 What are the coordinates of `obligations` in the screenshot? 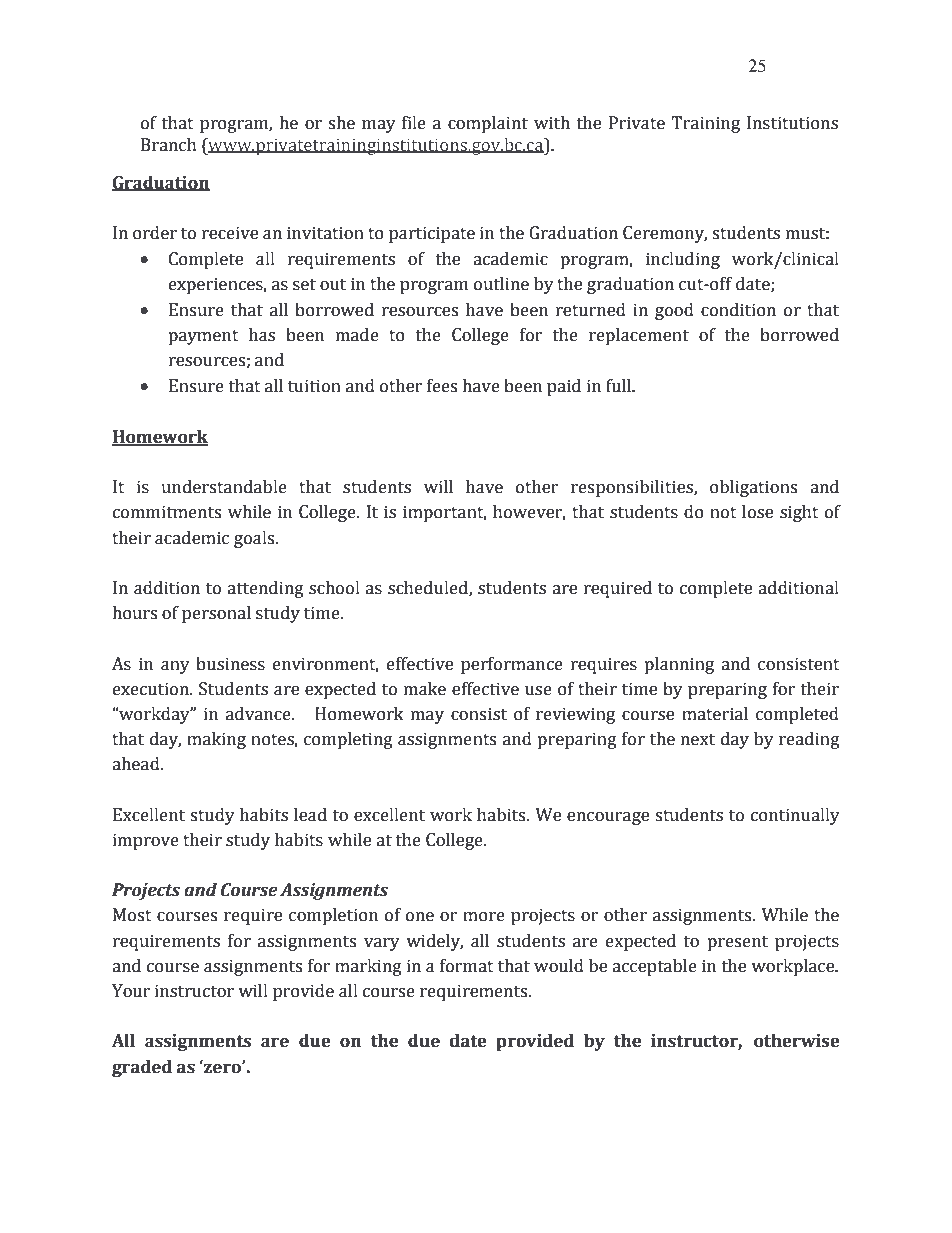 It's located at (753, 488).
